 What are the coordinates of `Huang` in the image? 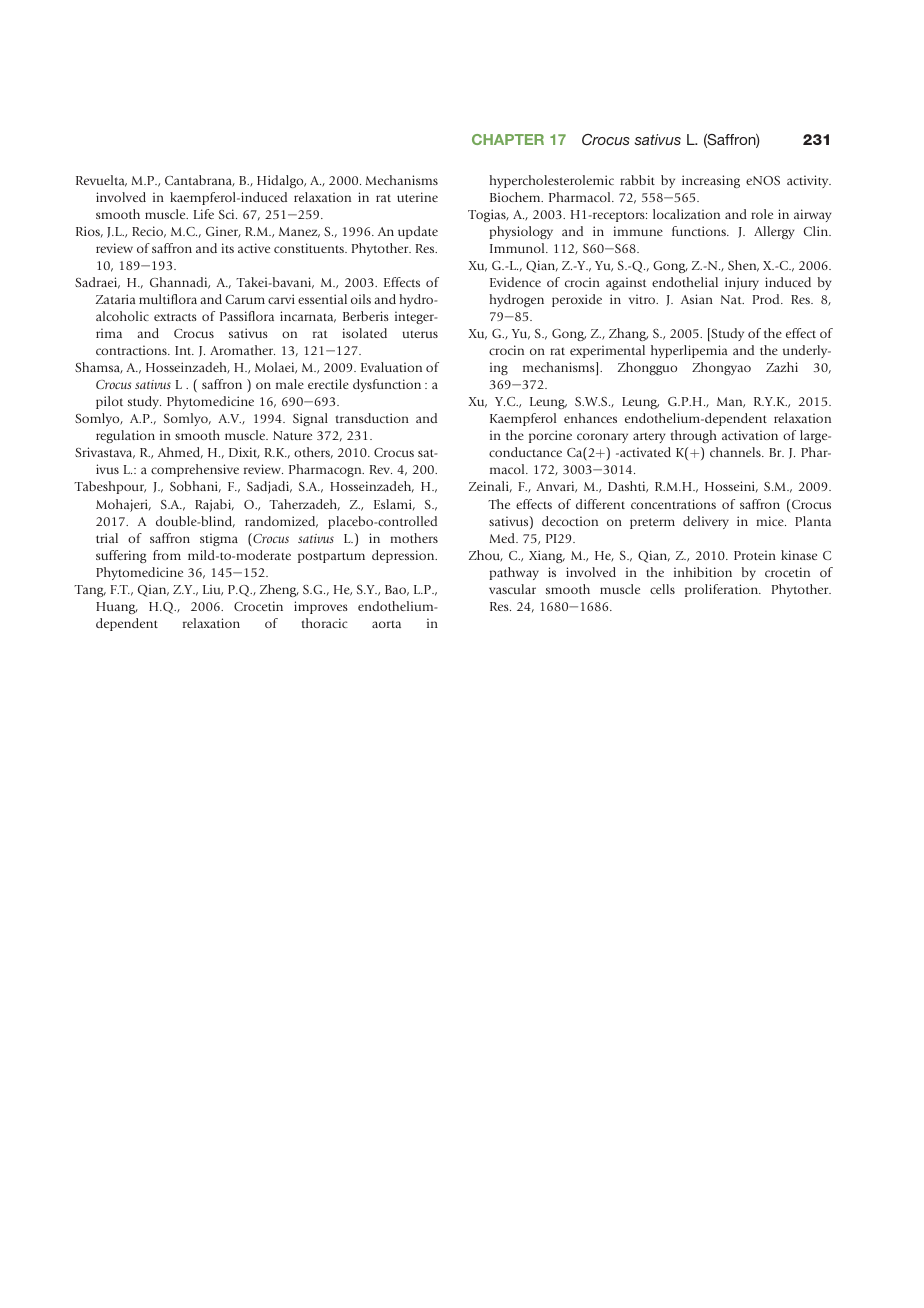 It's located at (117, 608).
